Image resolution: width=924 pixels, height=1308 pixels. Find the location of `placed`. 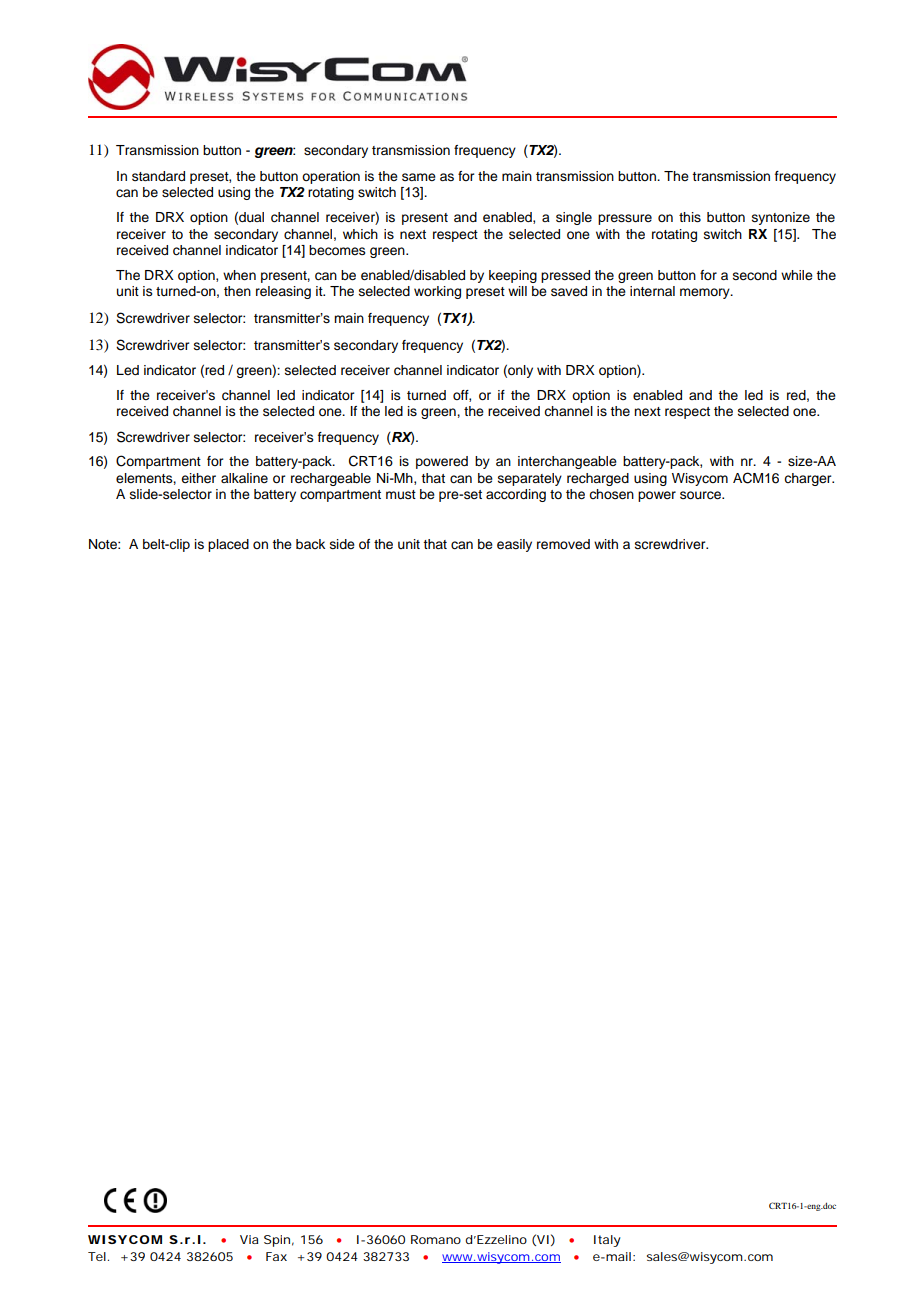

placed is located at coordinates (228, 545).
